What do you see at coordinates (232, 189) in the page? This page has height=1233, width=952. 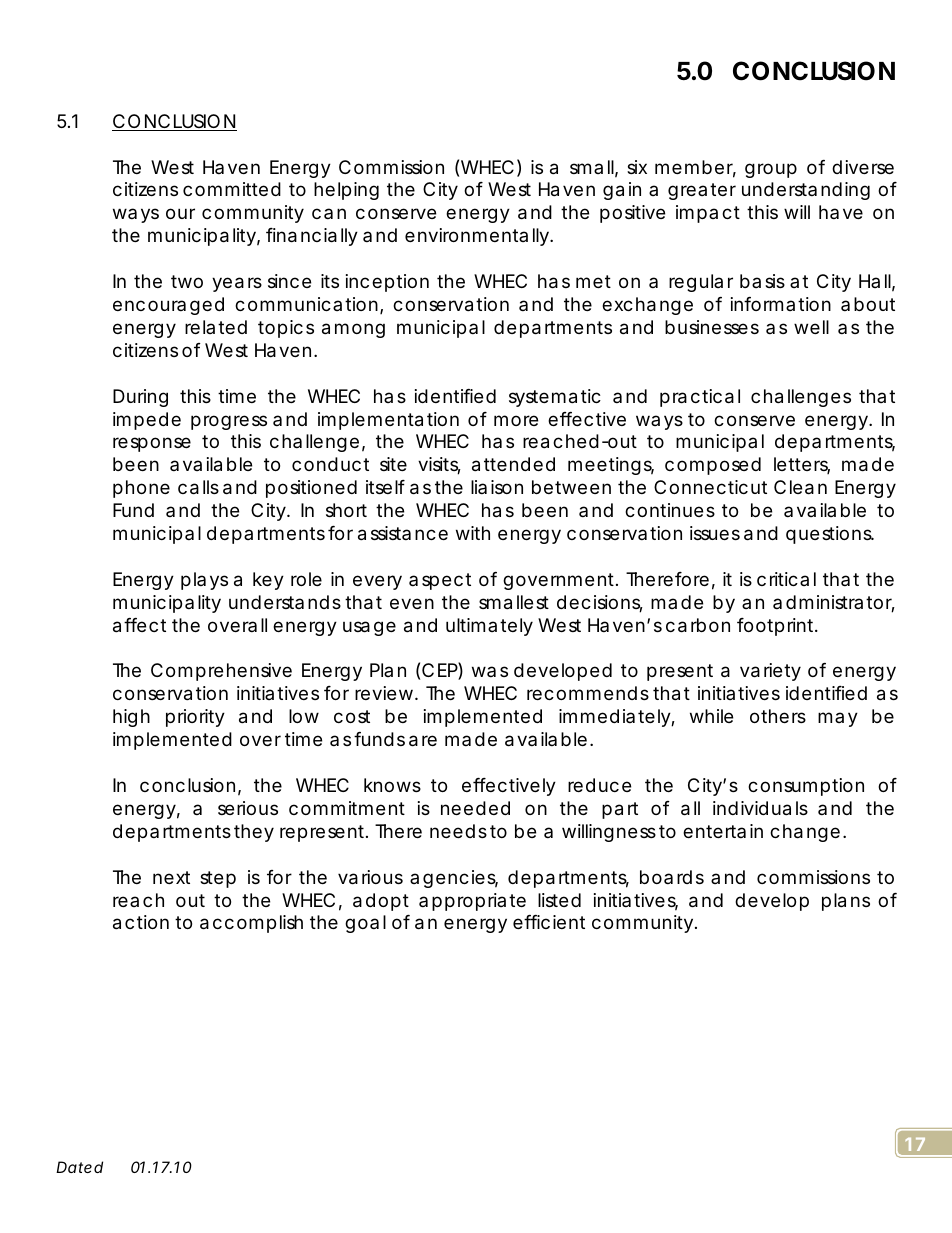 I see `committed` at bounding box center [232, 189].
